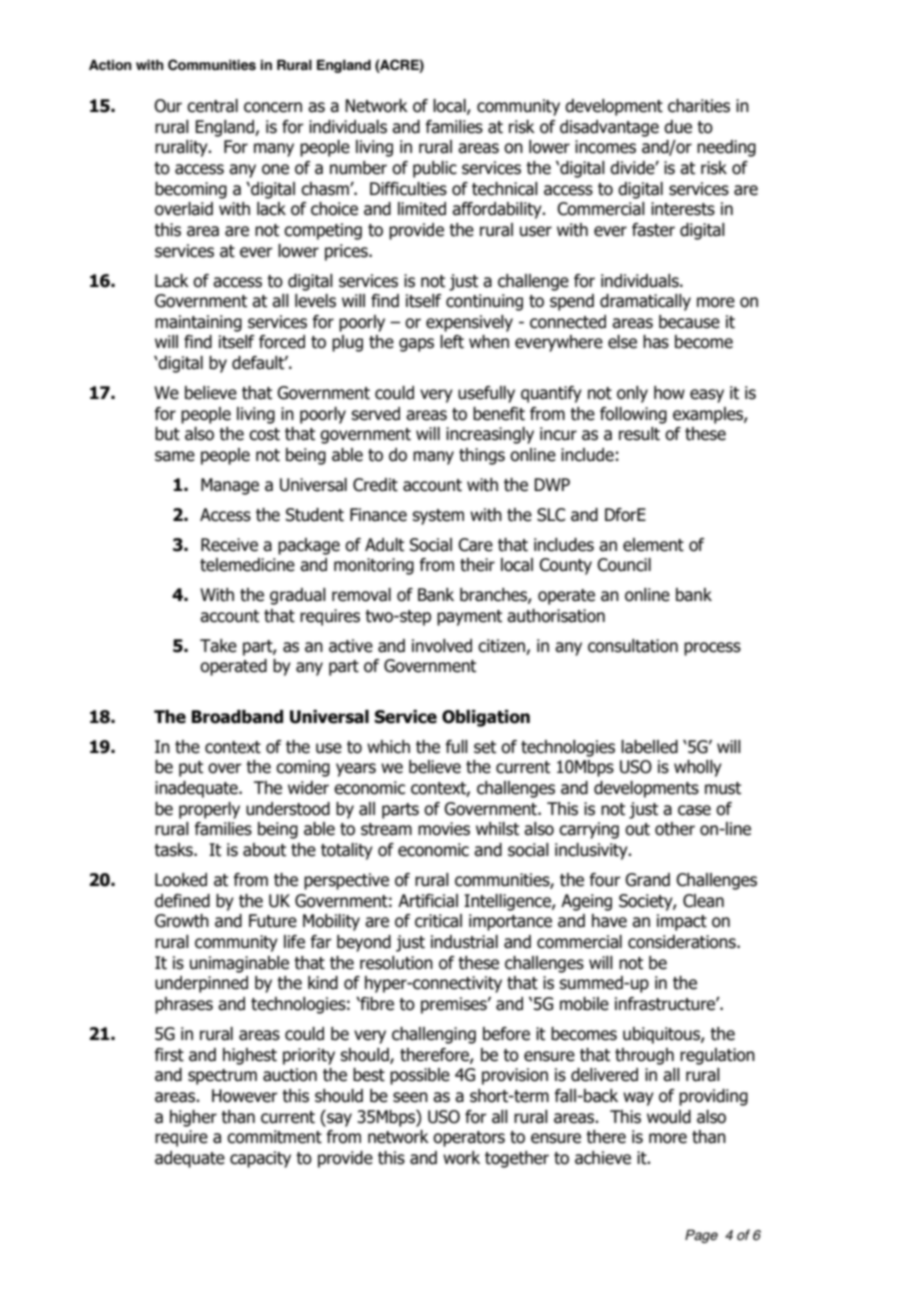  What do you see at coordinates (469, 1139) in the page?
I see `operators` at bounding box center [469, 1139].
